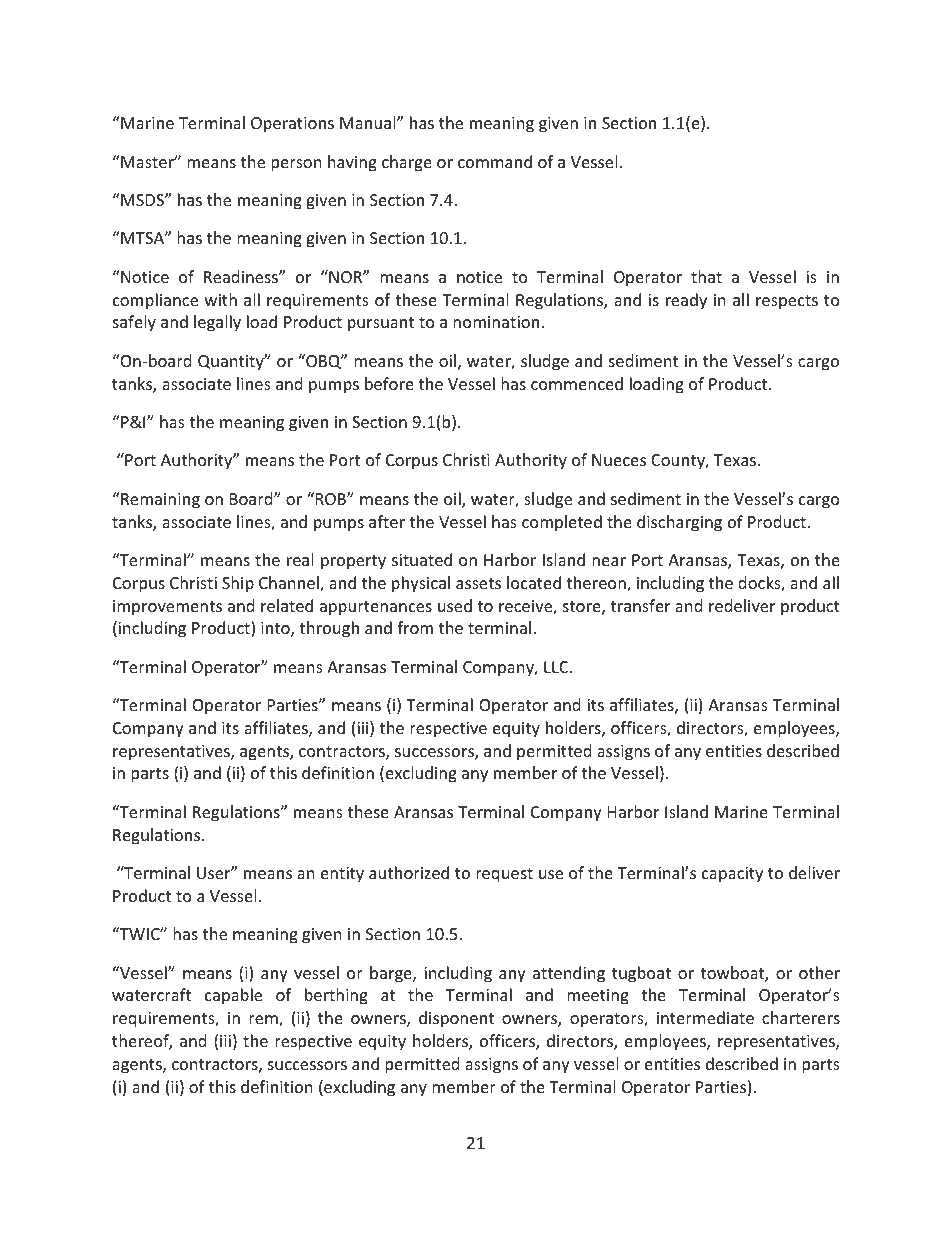  Describe the element at coordinates (706, 276) in the screenshot. I see `that` at that location.
